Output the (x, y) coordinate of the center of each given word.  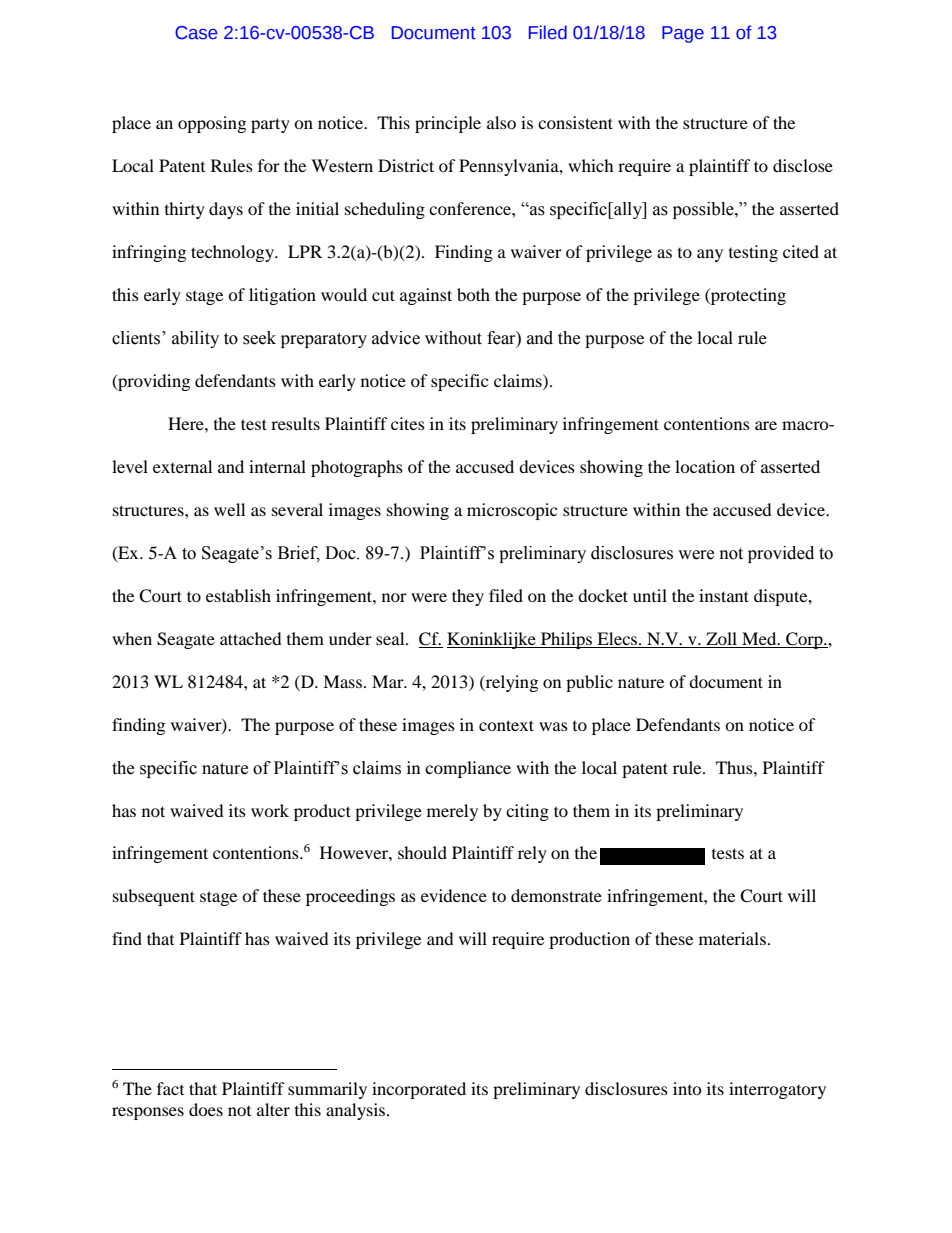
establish (238, 595)
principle (448, 124)
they (468, 597)
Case (196, 33)
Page (683, 34)
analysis (357, 1111)
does (206, 1109)
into (687, 1088)
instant (724, 595)
